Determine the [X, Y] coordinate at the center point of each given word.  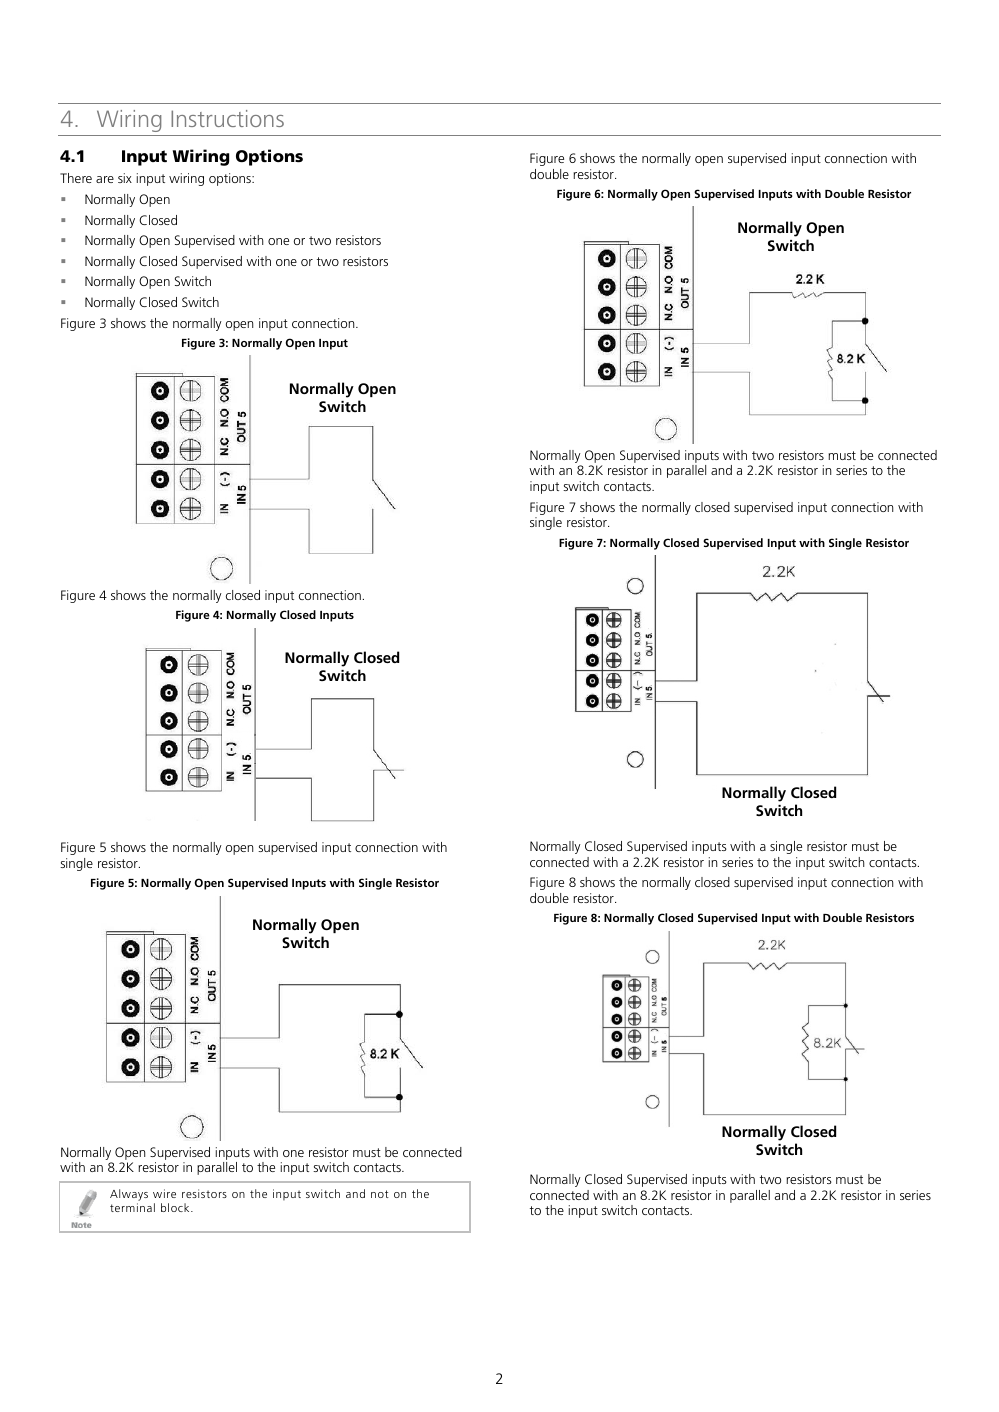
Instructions [227, 118]
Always [129, 1195]
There [76, 178]
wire [164, 1193]
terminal [132, 1207]
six [125, 178]
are [105, 179]
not [380, 1194]
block [176, 1207]
